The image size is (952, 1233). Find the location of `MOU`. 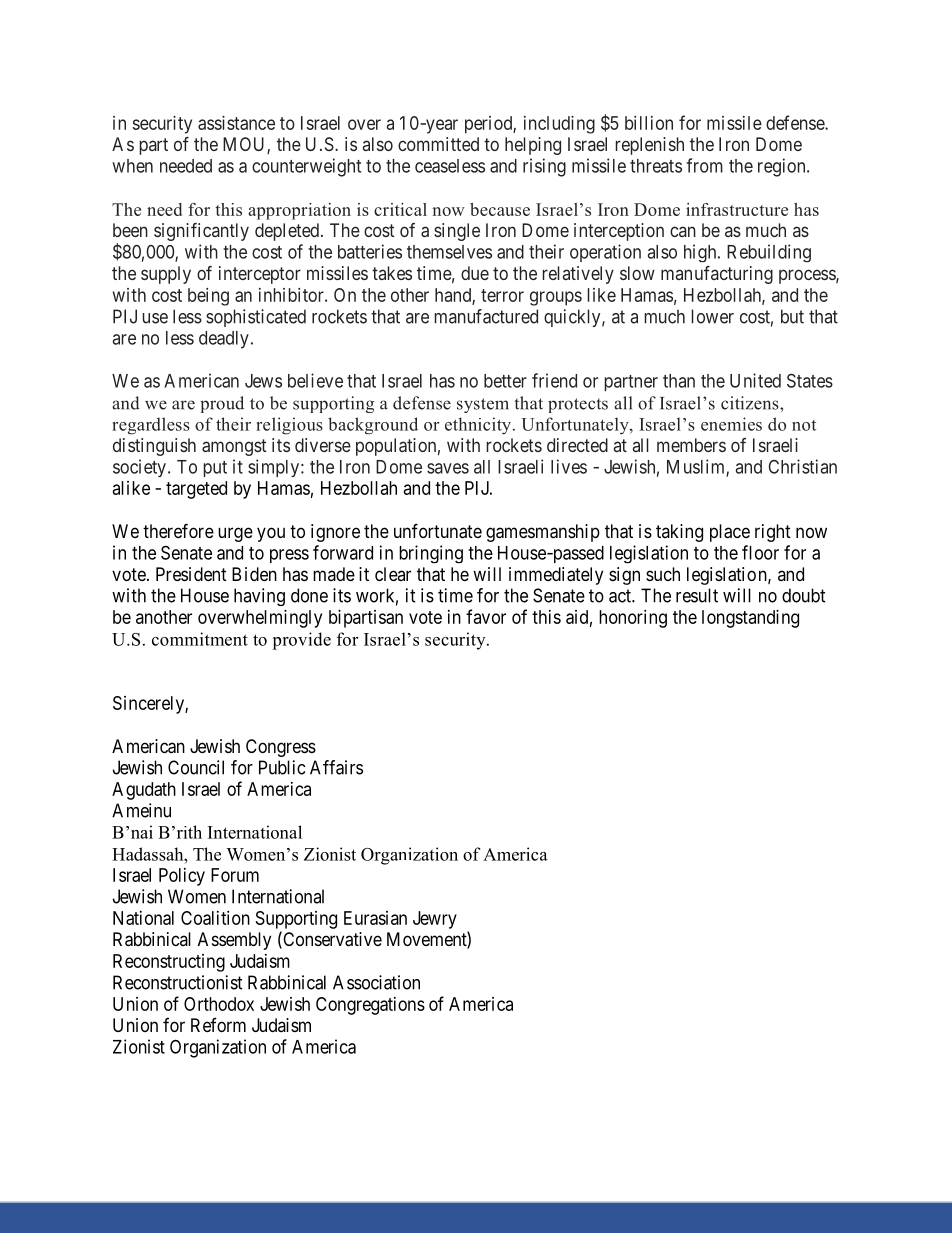

MOU is located at coordinates (245, 145).
